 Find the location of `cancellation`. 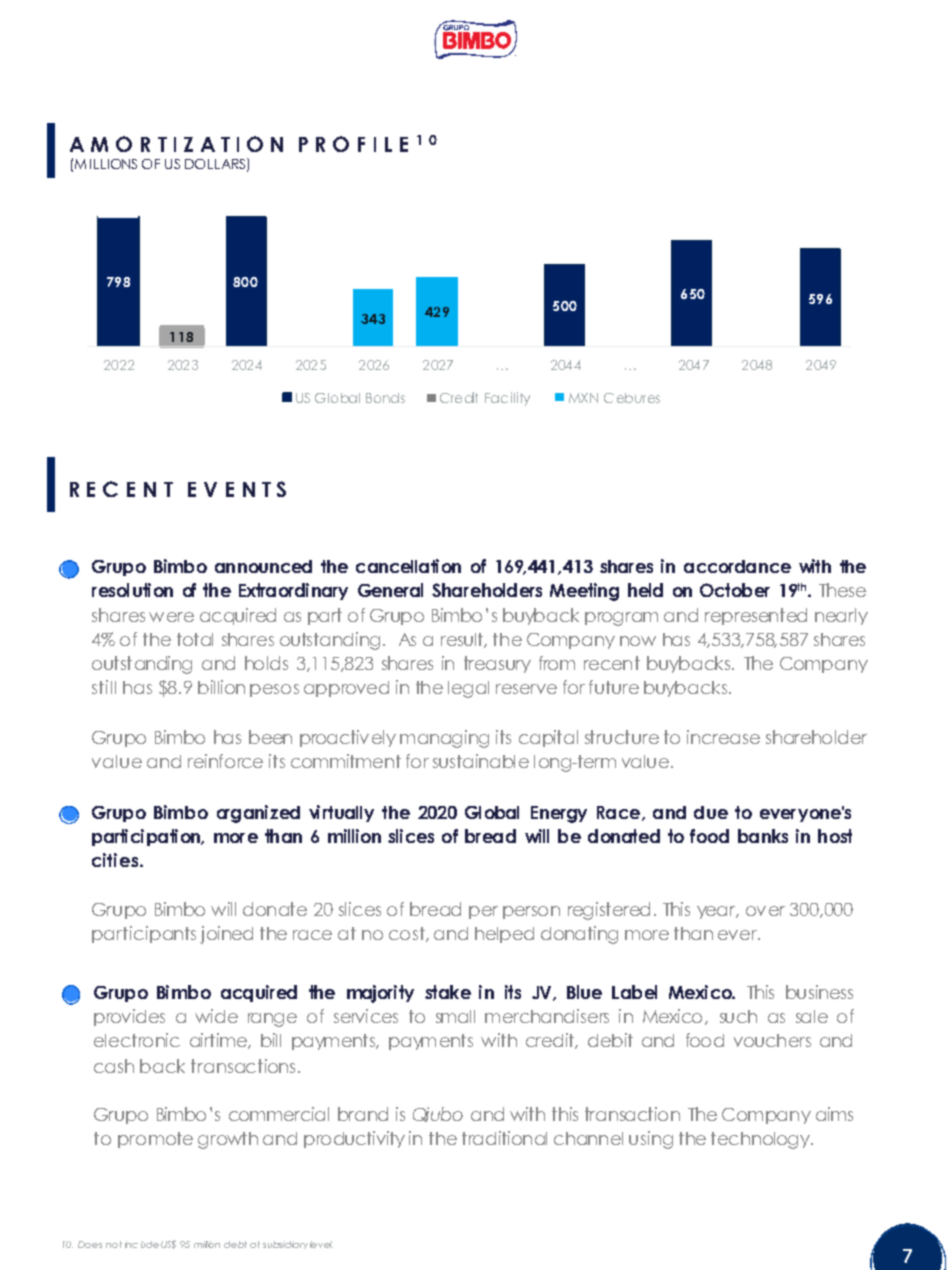

cancellation is located at coordinates (408, 566).
